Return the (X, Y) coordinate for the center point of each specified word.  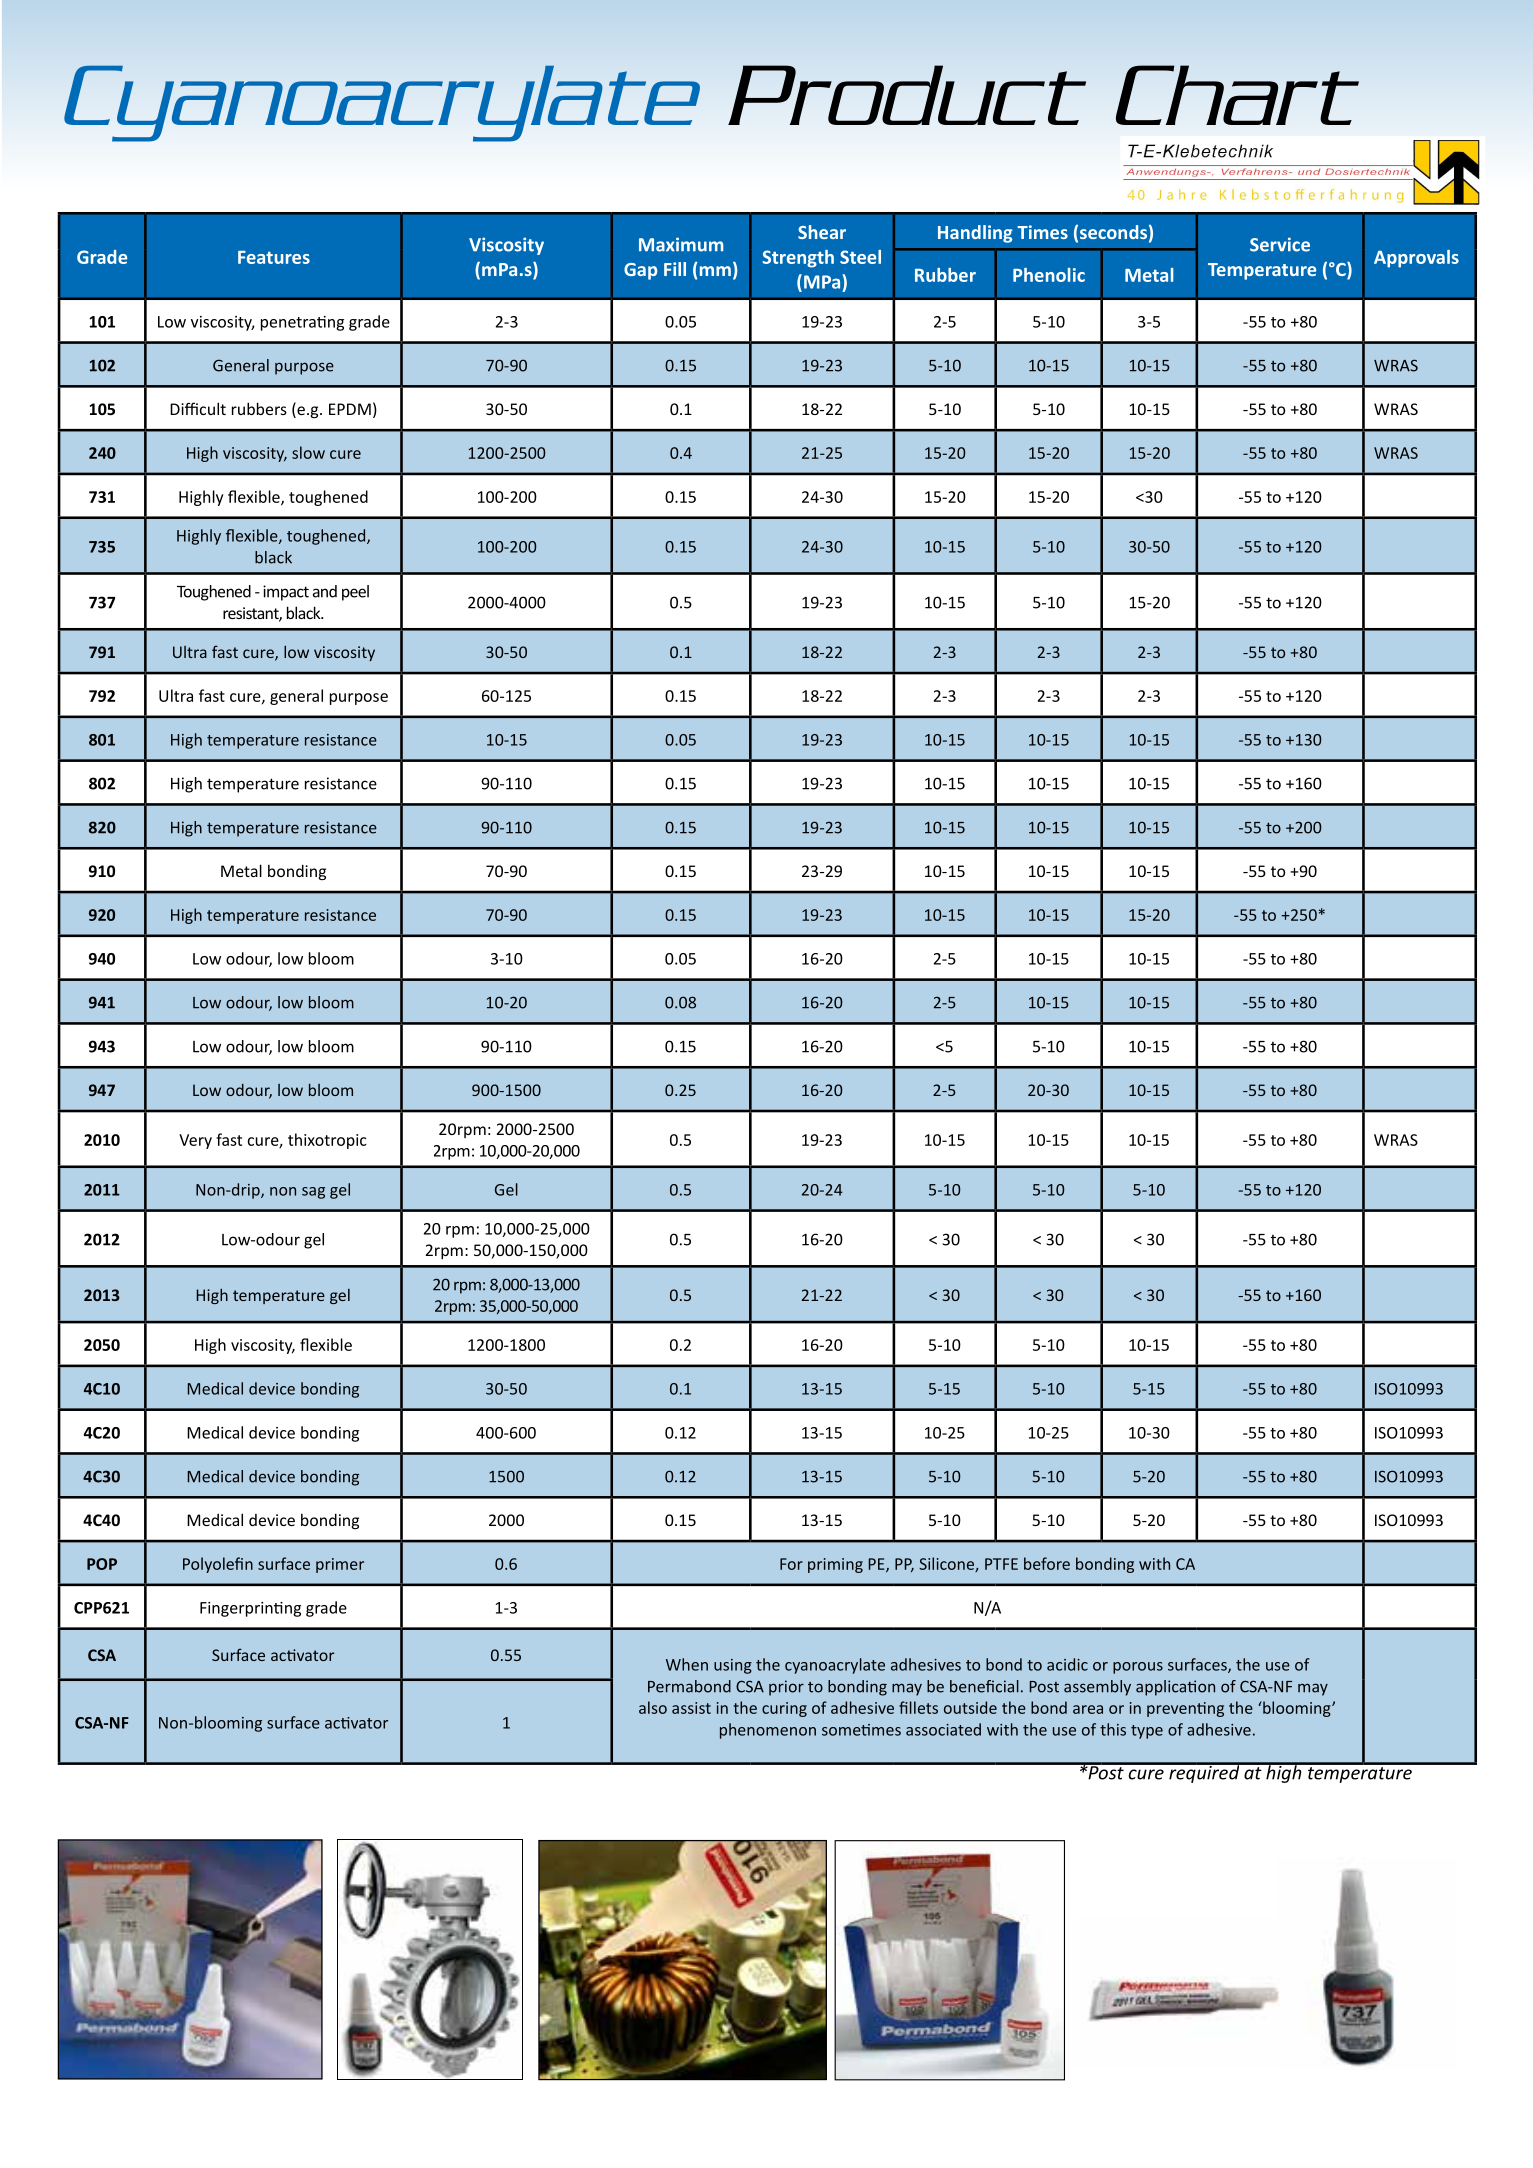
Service (1280, 244)
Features (274, 257)
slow (308, 452)
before (1047, 1563)
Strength (798, 259)
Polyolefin (218, 1565)
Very (195, 1141)
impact (286, 593)
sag (313, 1193)
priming (835, 1565)
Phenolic (1049, 275)
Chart (1237, 95)
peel (355, 593)
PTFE (1001, 1564)
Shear (822, 232)
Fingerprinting (250, 1609)
